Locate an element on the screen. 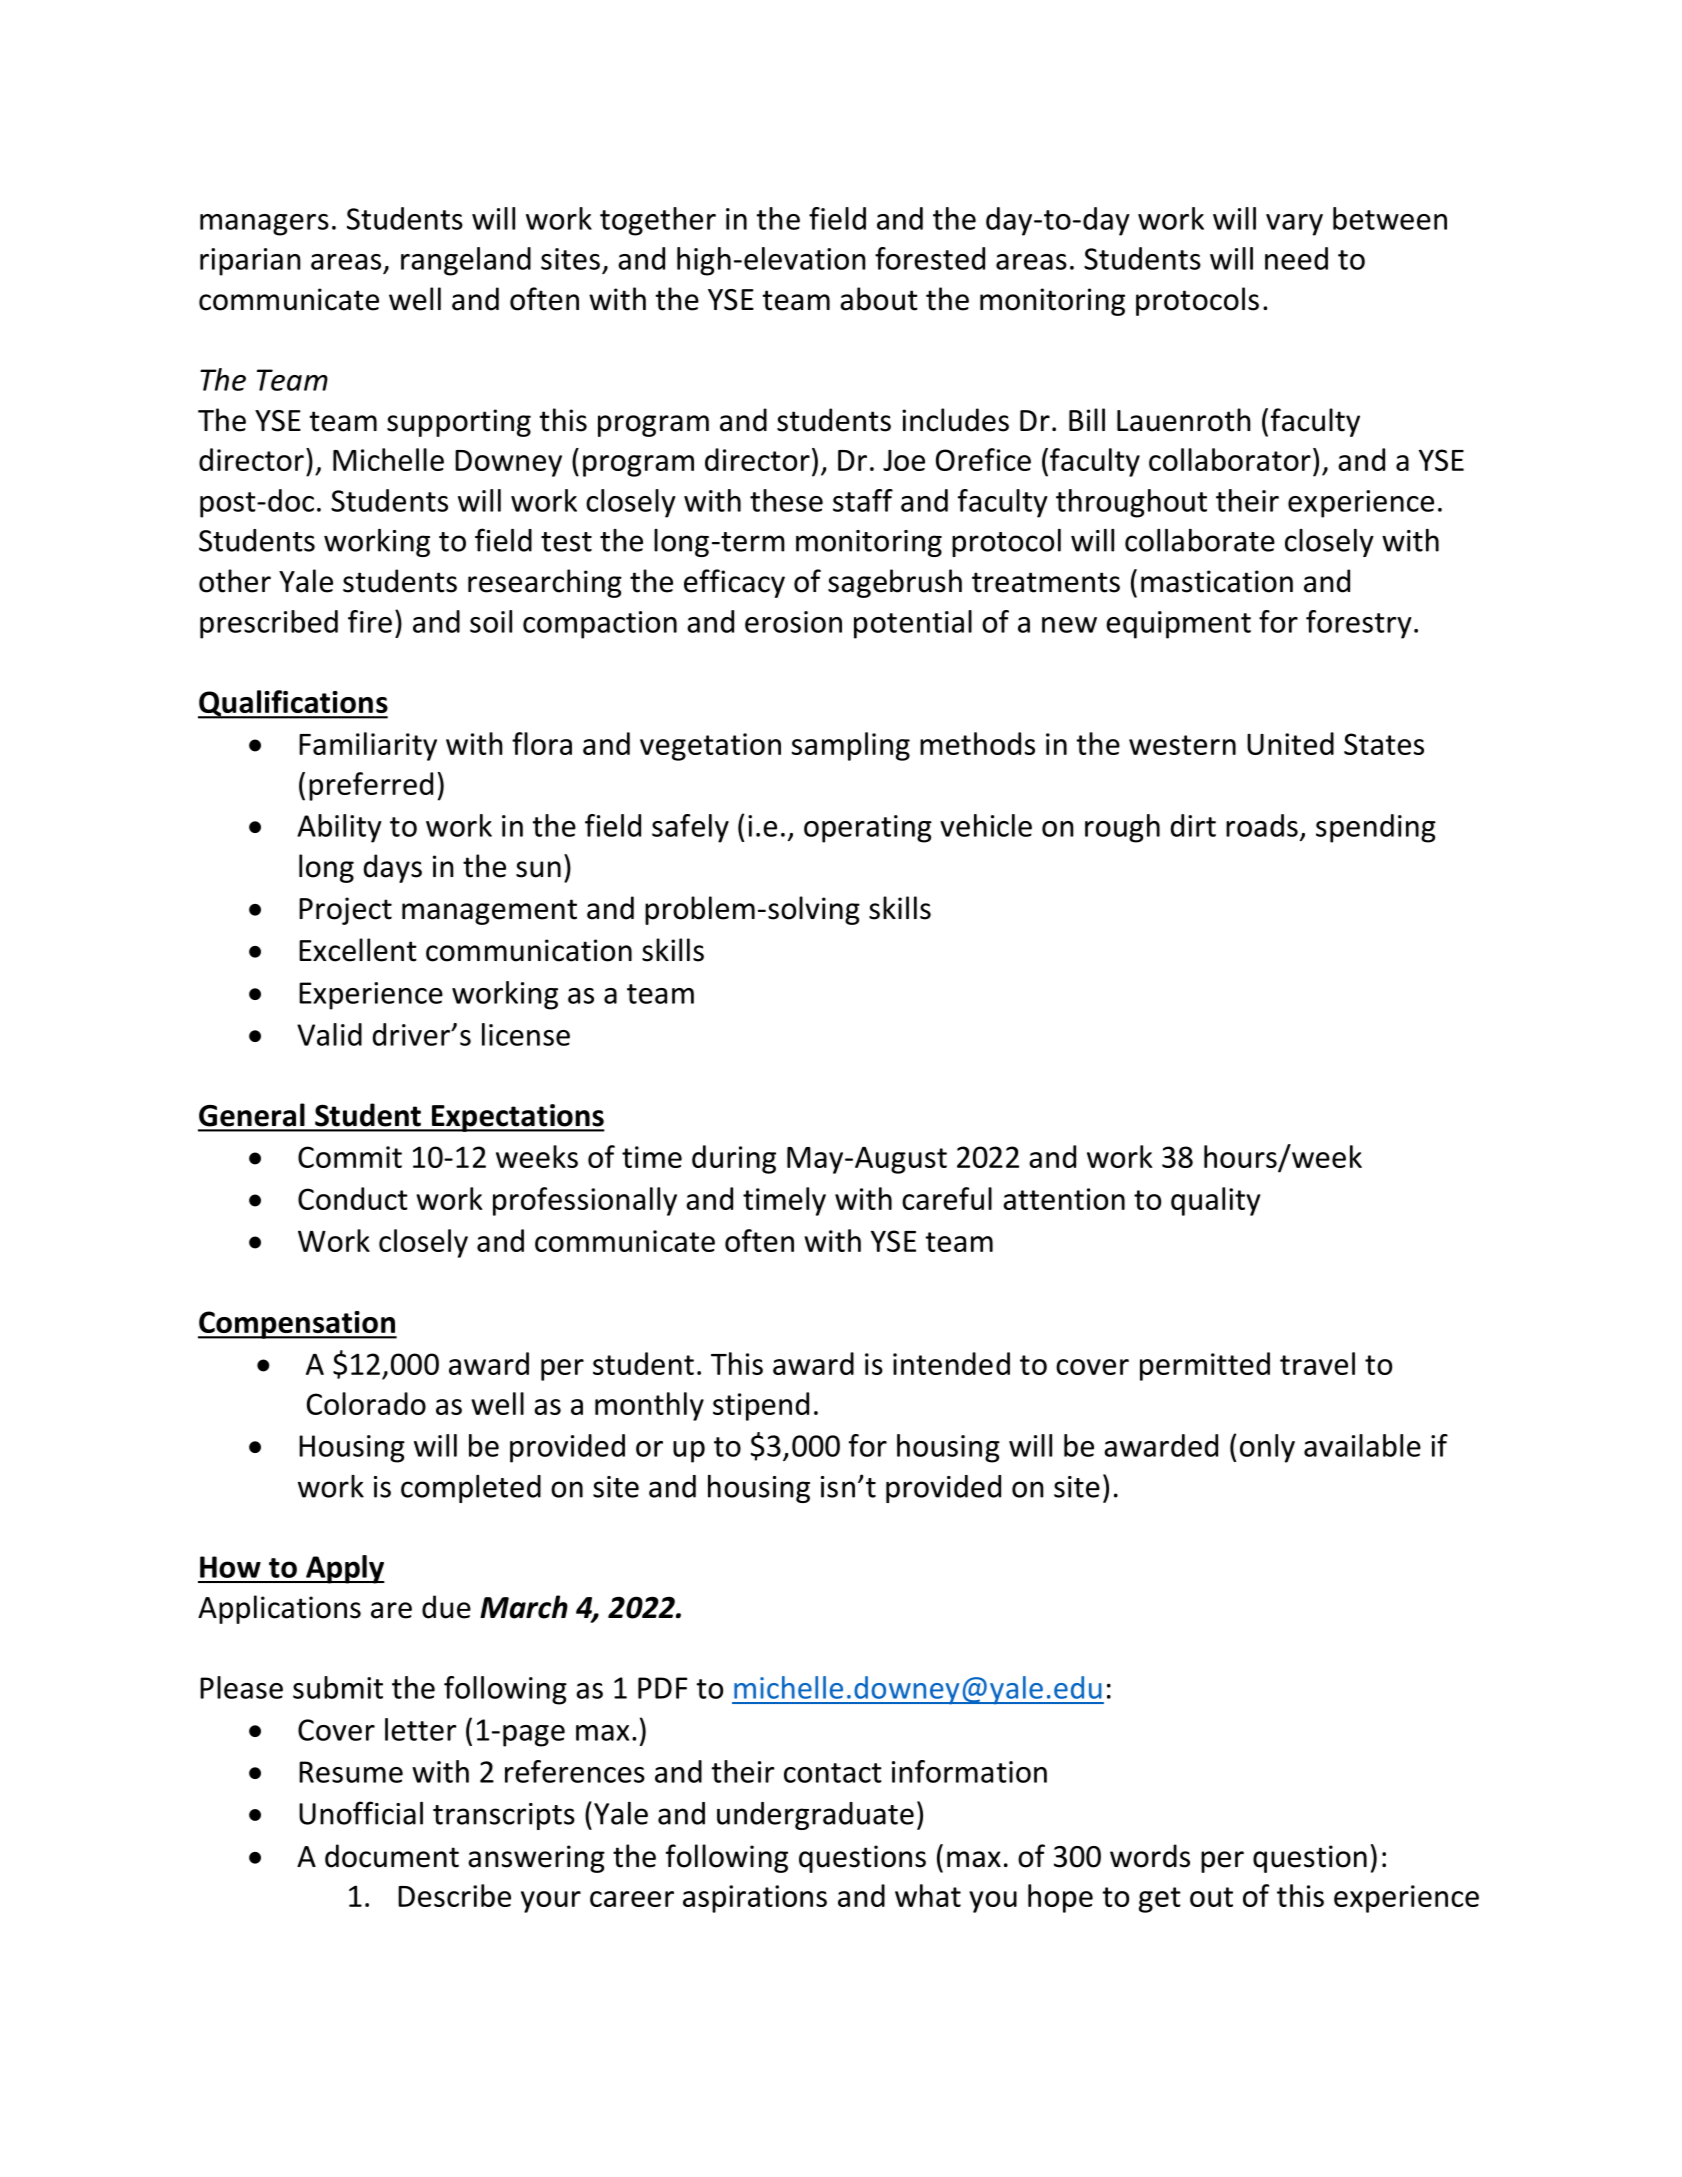 The image size is (1682, 2177). quality is located at coordinates (1216, 1201).
